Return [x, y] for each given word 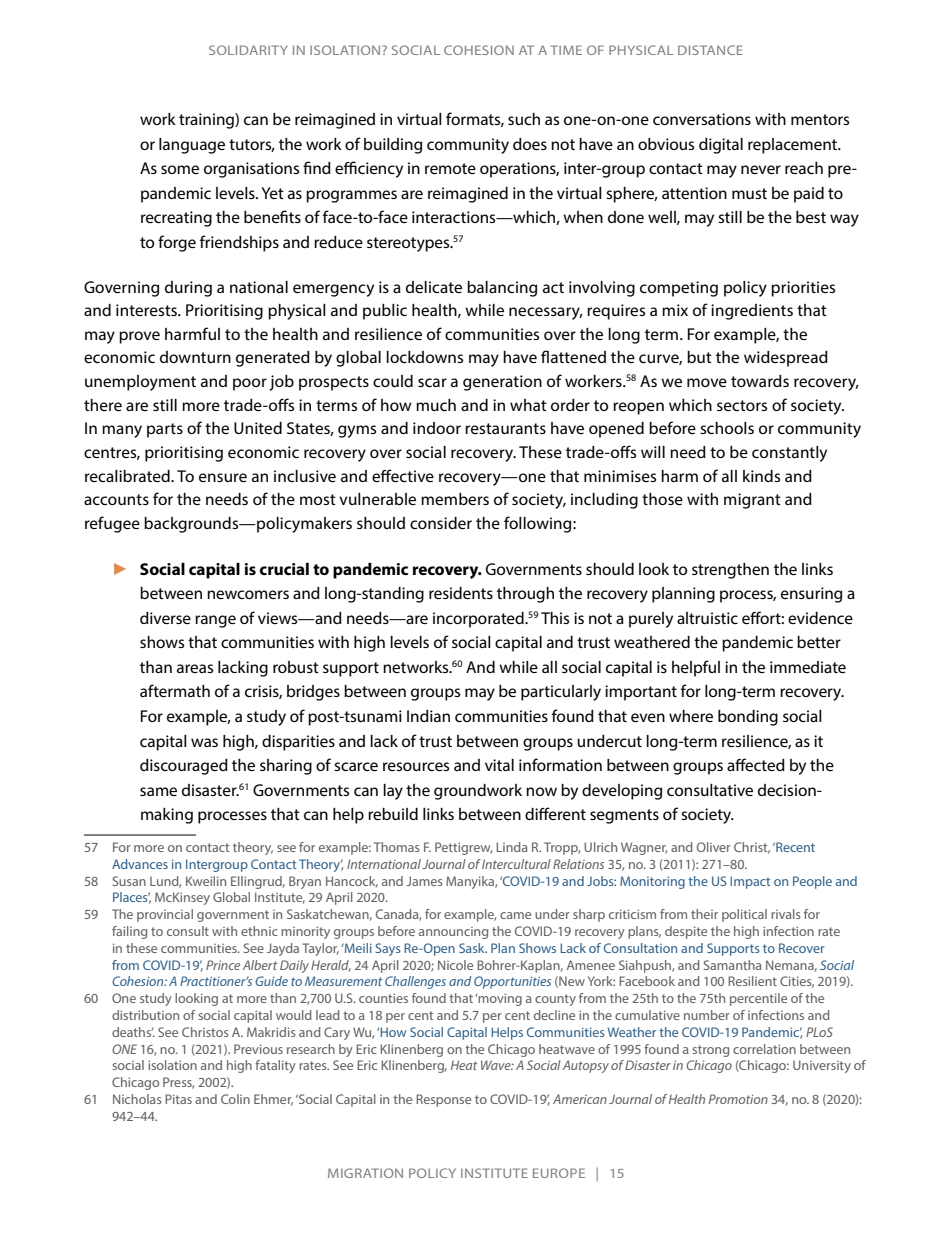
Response [443, 1100]
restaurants [505, 428]
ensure [223, 477]
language [192, 146]
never [761, 169]
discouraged [184, 767]
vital [499, 765]
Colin [235, 1099]
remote [450, 168]
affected [756, 764]
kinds [761, 476]
